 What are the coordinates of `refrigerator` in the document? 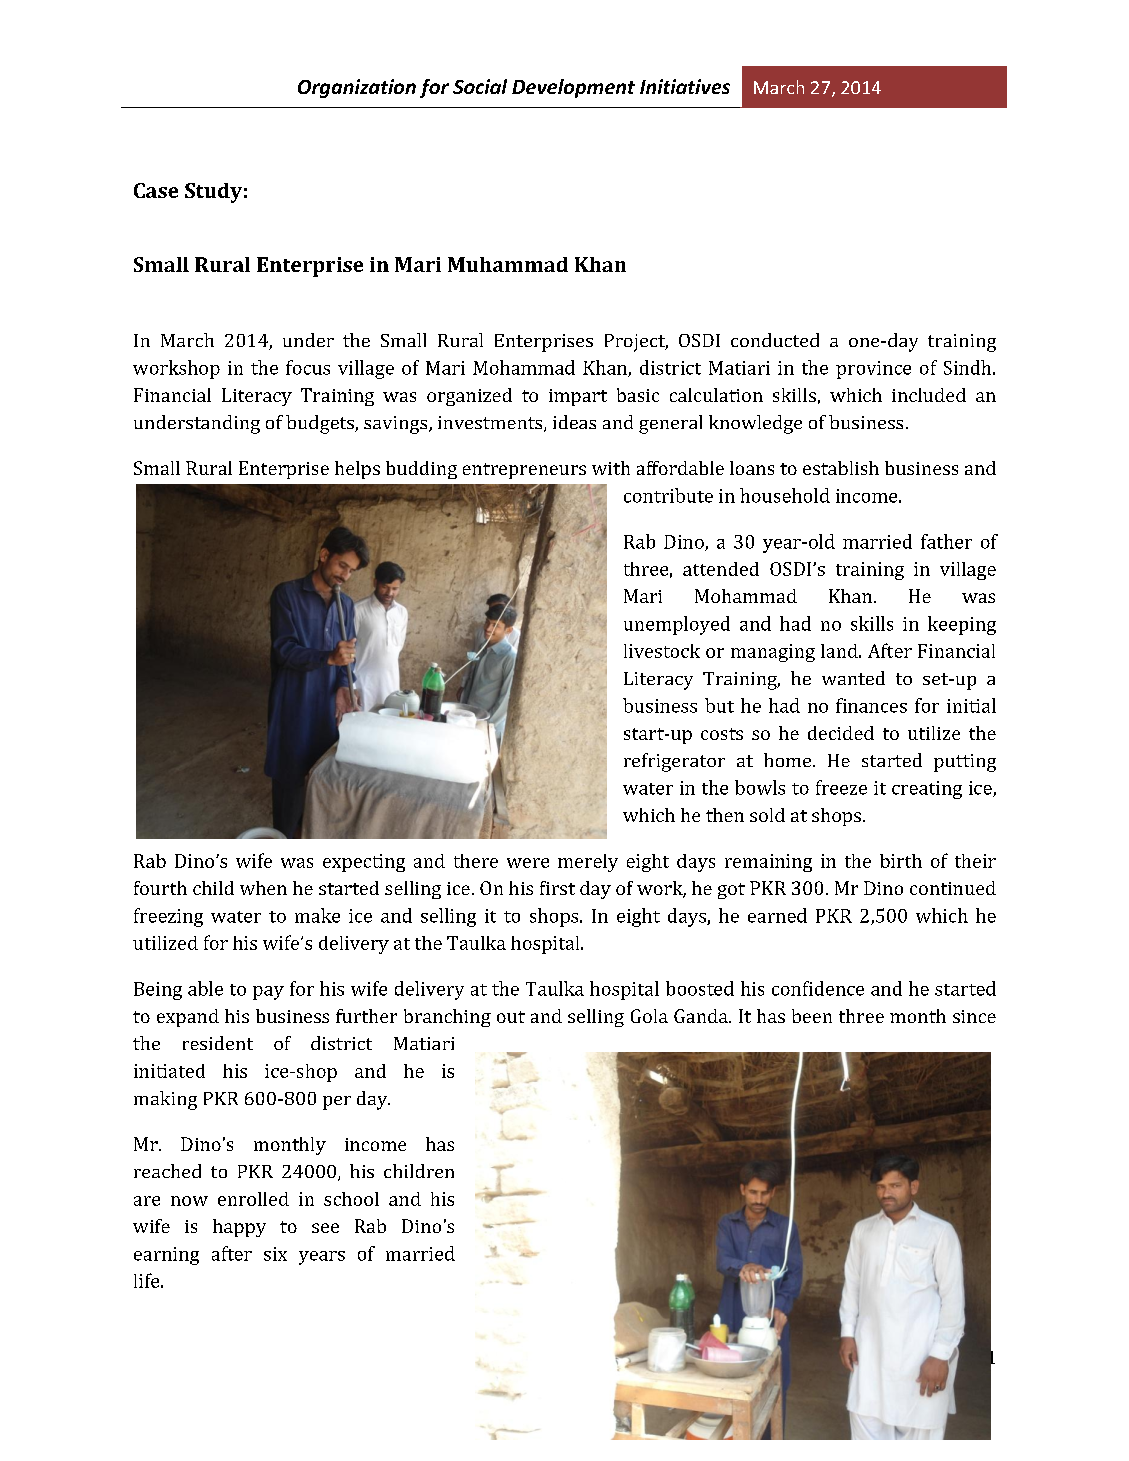 It's located at (674, 762).
